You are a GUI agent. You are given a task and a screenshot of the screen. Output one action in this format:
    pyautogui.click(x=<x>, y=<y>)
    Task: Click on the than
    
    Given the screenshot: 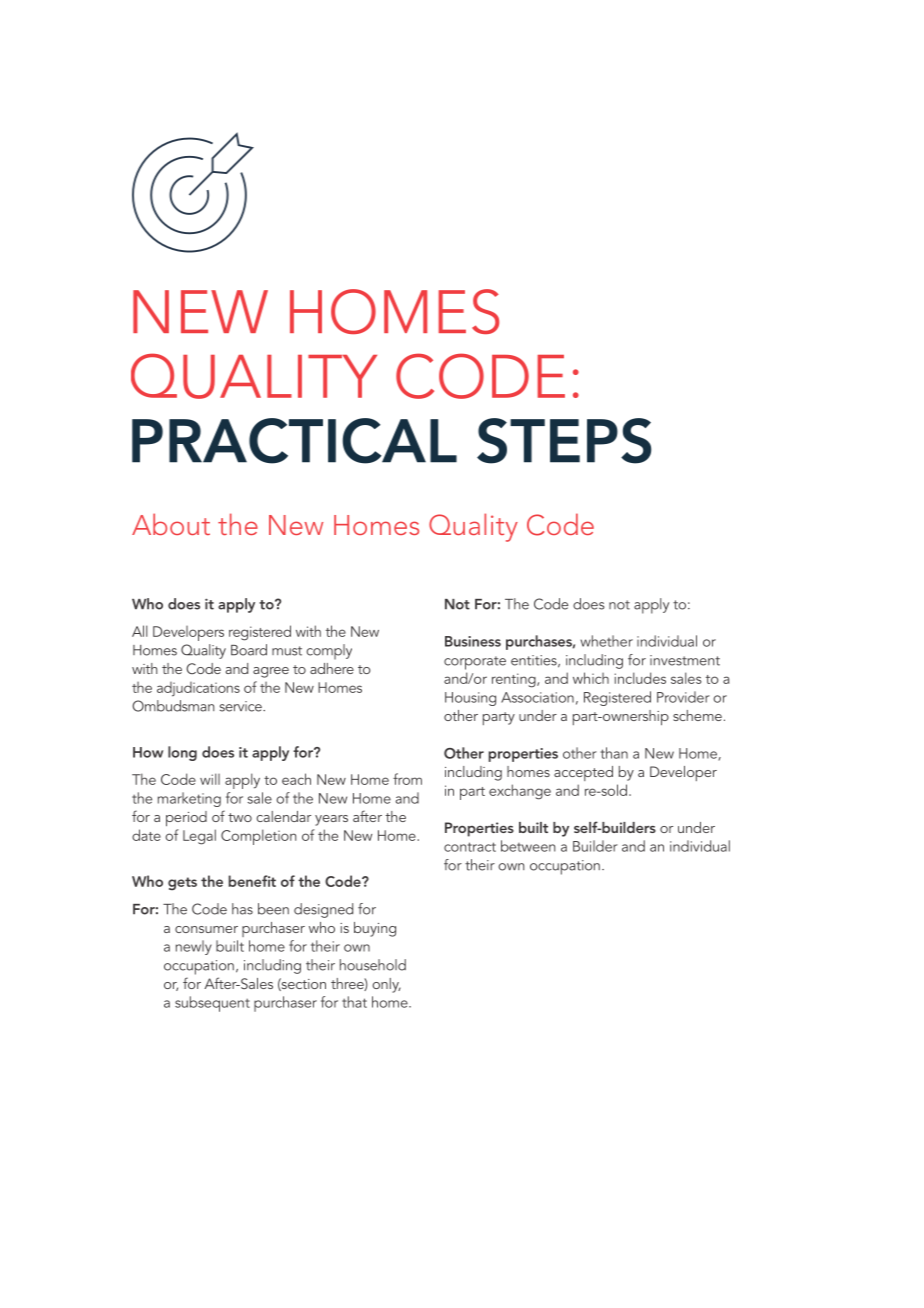 What is the action you would take?
    pyautogui.click(x=614, y=753)
